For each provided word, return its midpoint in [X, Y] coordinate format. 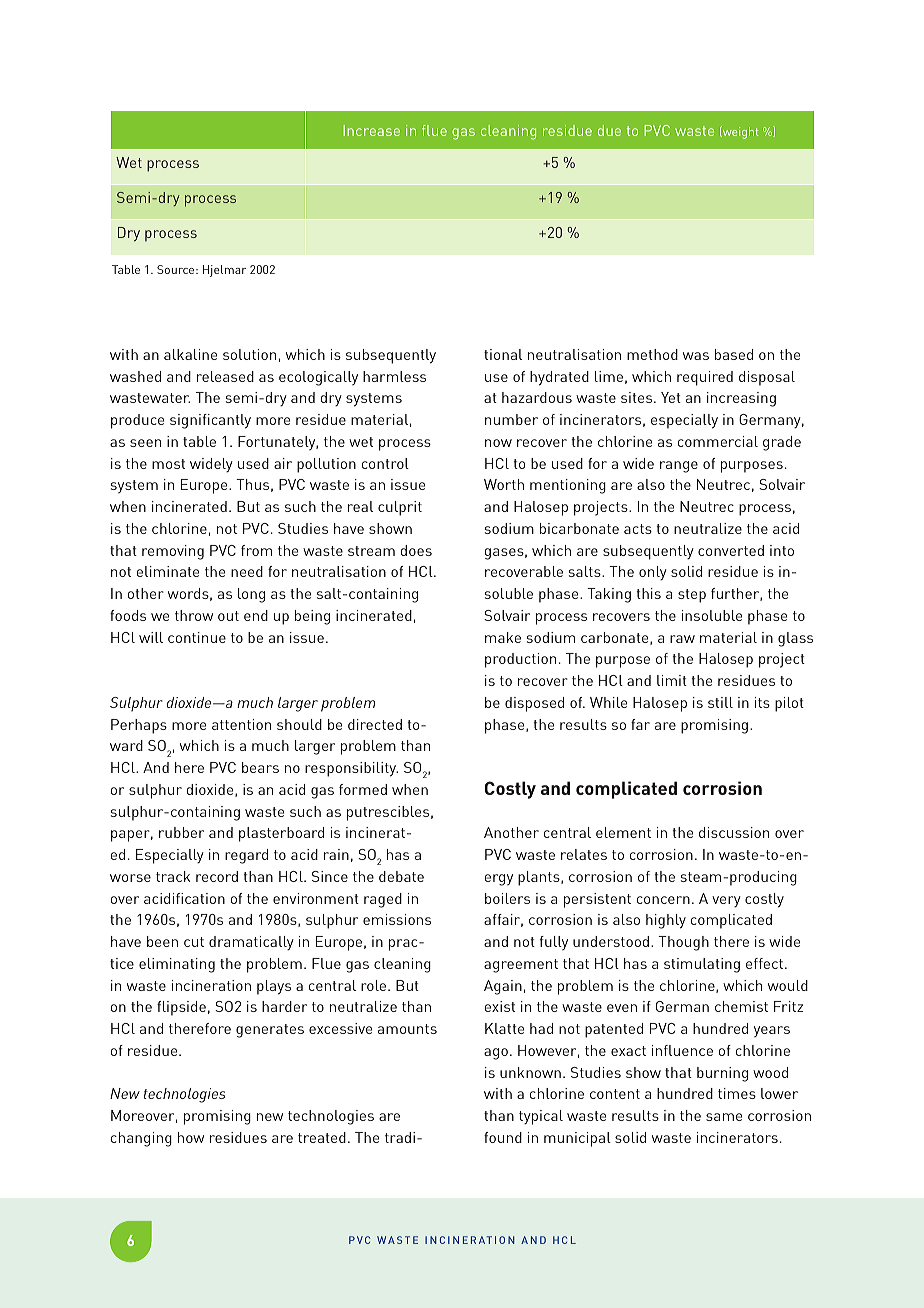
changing [141, 1139]
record [217, 876]
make [503, 637]
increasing [741, 399]
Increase [371, 130]
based [734, 354]
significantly [210, 421]
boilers [507, 898]
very [726, 901]
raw [682, 639]
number [511, 419]
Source [177, 269]
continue [197, 637]
